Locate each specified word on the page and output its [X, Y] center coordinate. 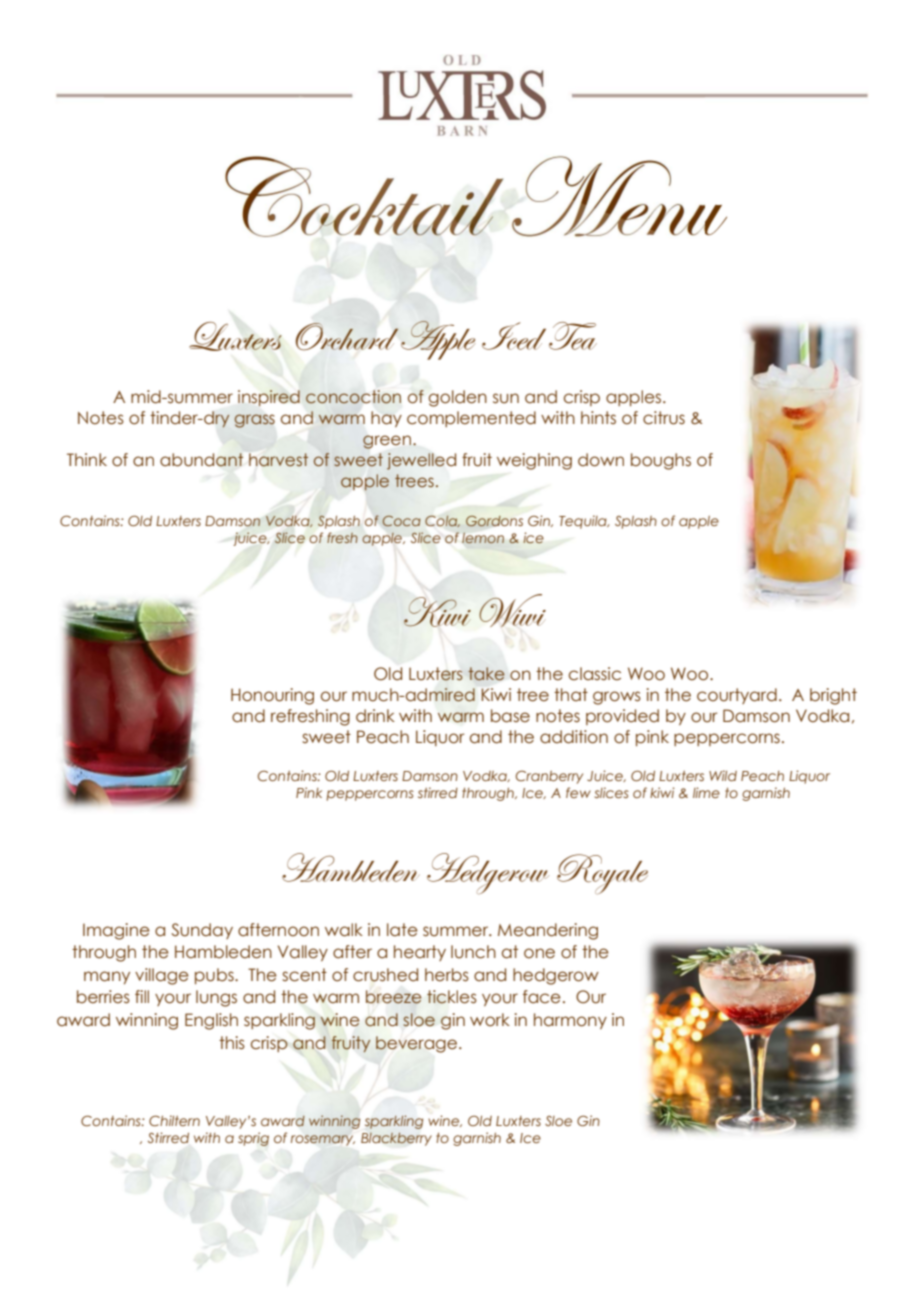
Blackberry [396, 1139]
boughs [661, 461]
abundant [201, 460]
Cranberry [549, 777]
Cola [442, 521]
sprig [253, 1139]
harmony [570, 1021]
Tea [573, 336]
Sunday [202, 931]
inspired [269, 398]
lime [706, 792]
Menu [619, 196]
